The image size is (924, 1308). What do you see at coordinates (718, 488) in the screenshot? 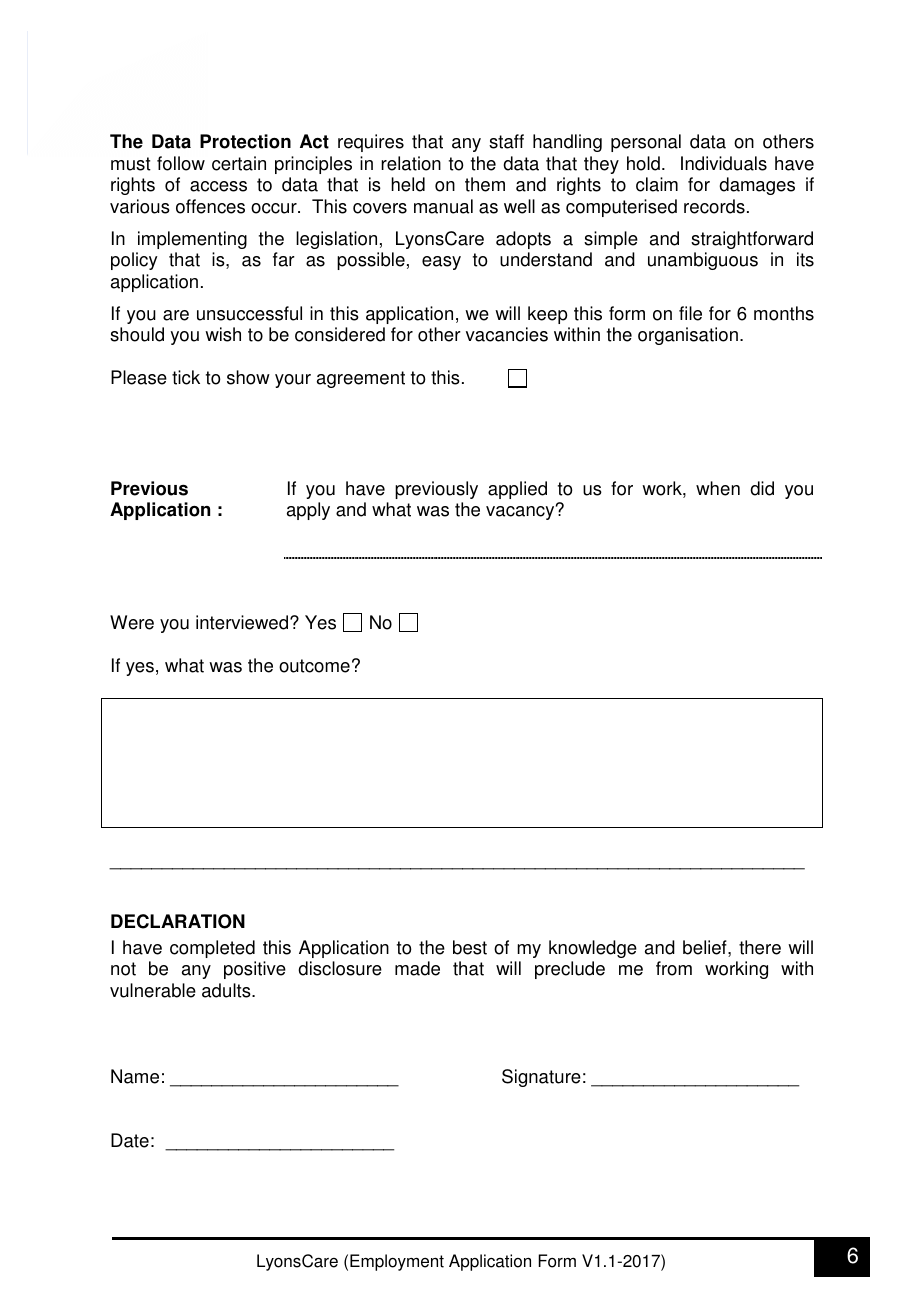
I see `when` at bounding box center [718, 488].
